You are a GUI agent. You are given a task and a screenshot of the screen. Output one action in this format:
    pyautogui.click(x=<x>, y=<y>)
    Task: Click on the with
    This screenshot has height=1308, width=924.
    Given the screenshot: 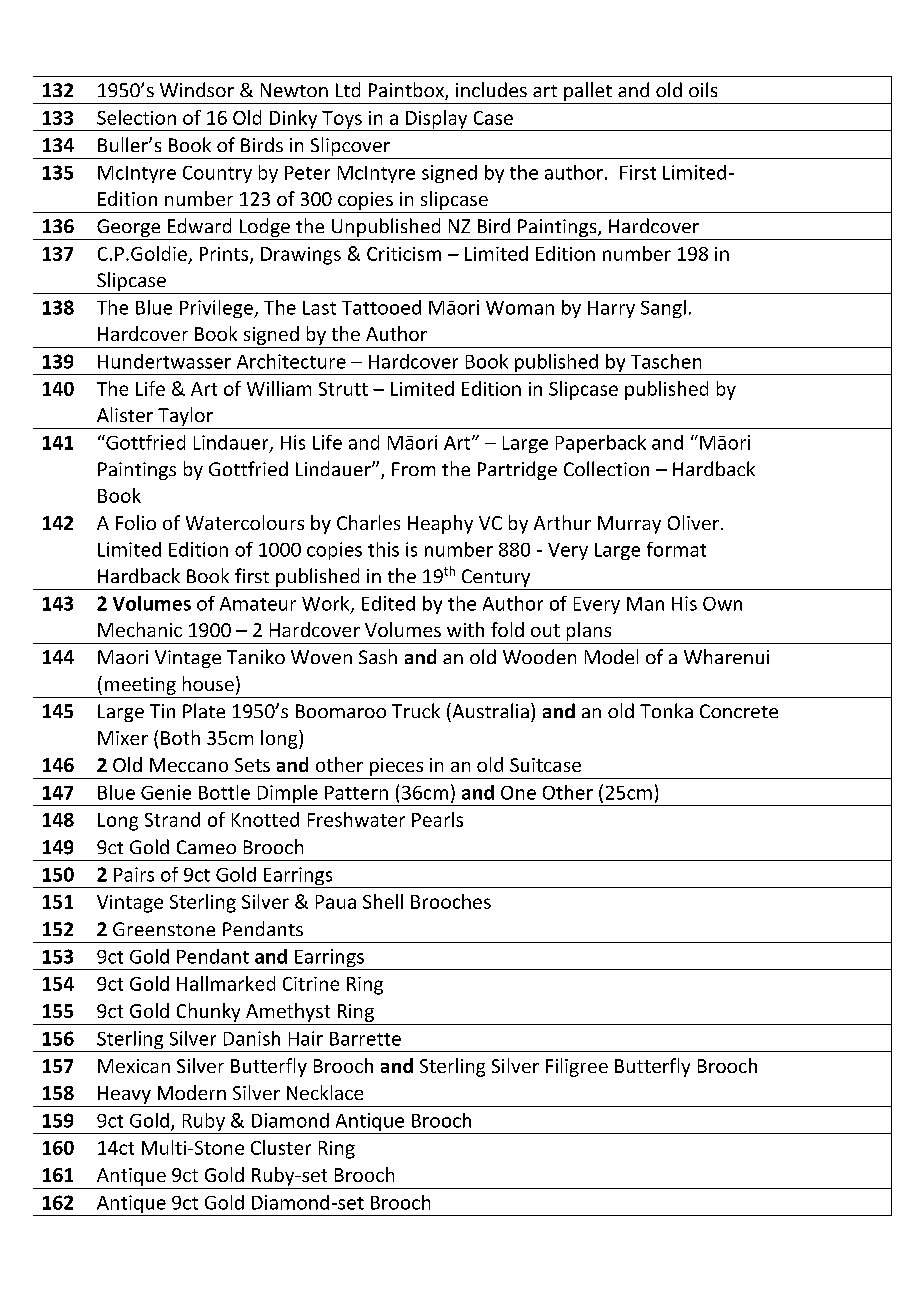 What is the action you would take?
    pyautogui.click(x=465, y=629)
